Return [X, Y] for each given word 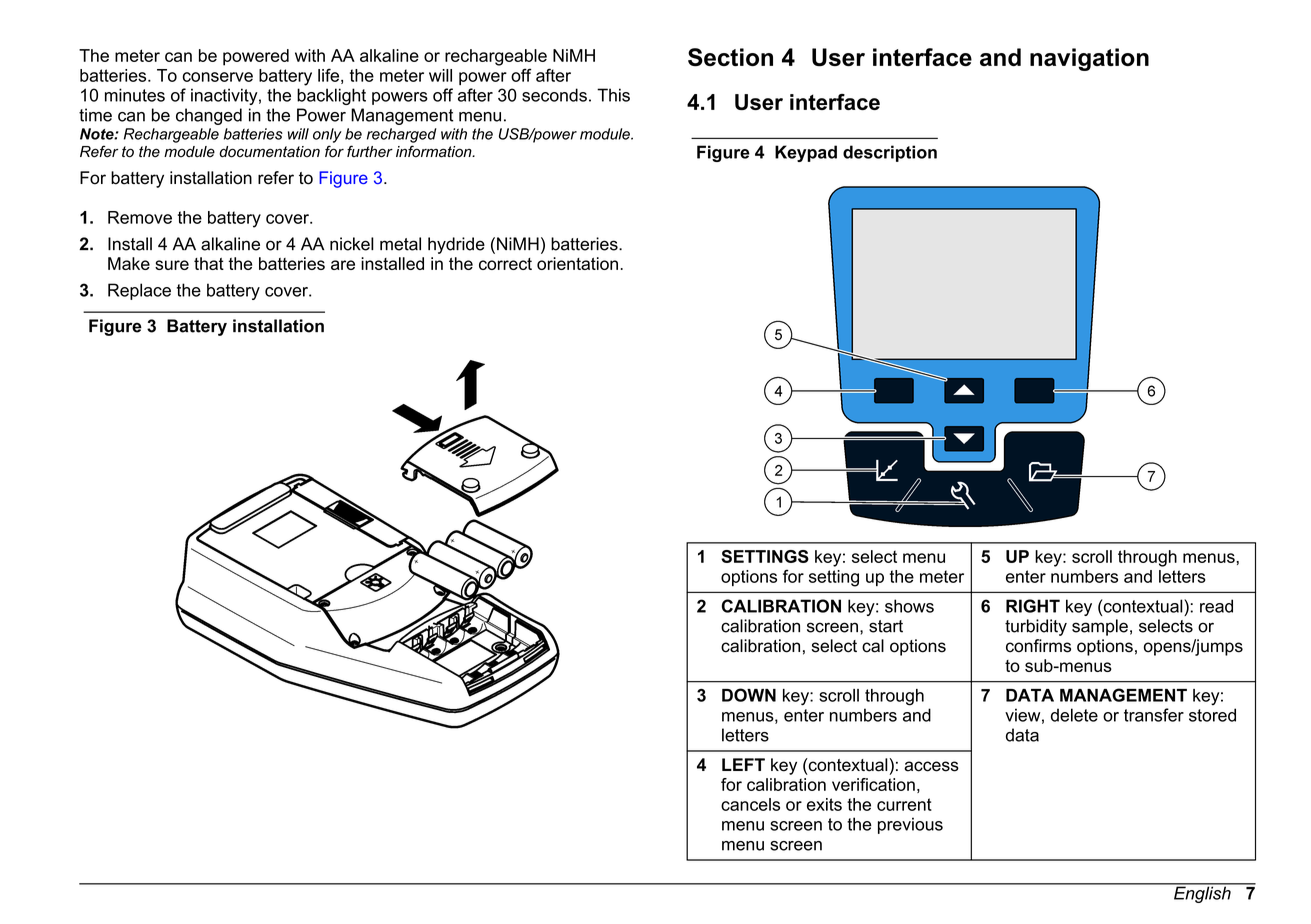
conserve [218, 77]
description [890, 153]
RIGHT [1033, 606]
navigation [1089, 59]
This [613, 95]
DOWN [749, 695]
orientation [577, 263]
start [886, 626]
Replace [139, 291]
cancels [750, 804]
